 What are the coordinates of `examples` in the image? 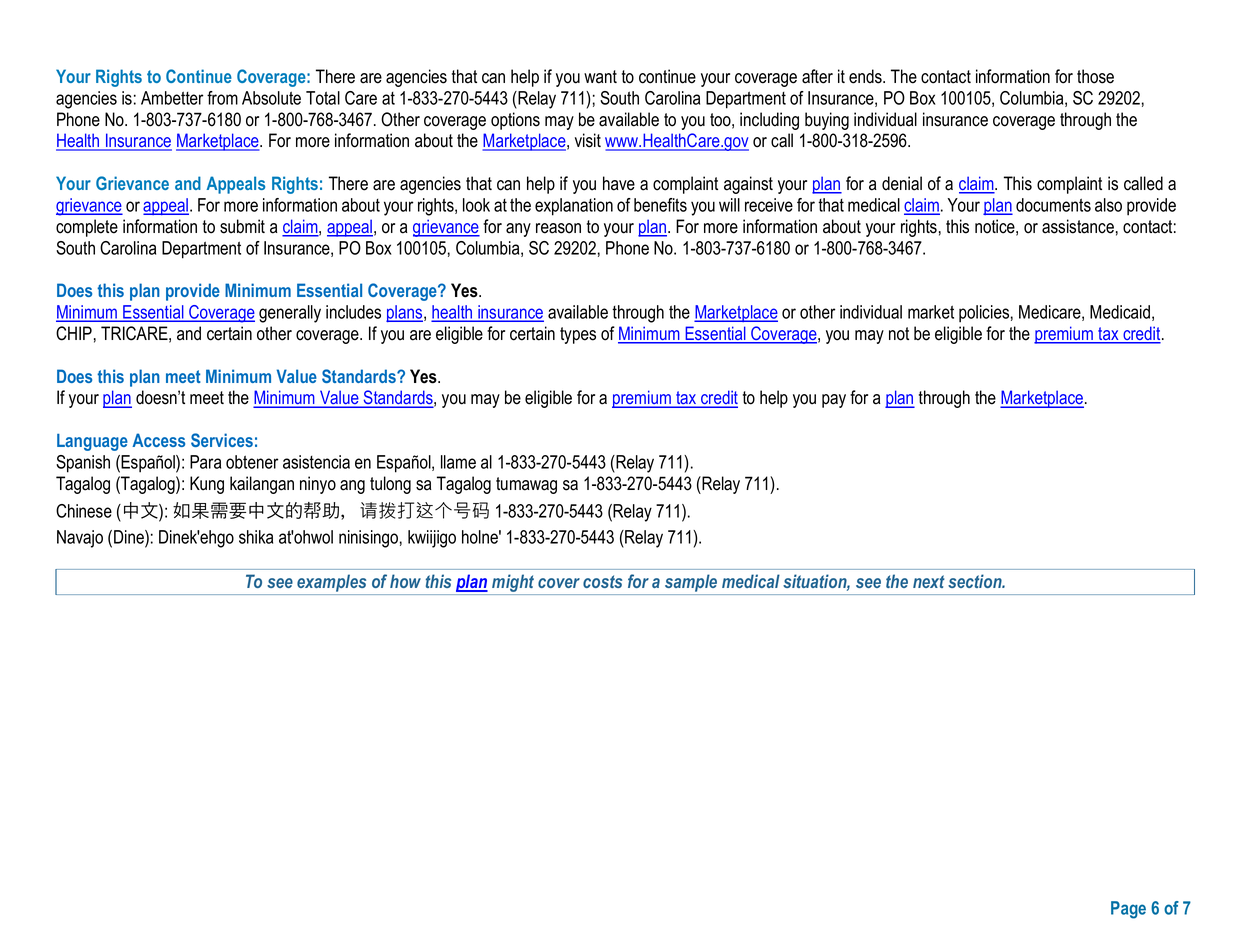 It's located at (331, 583).
